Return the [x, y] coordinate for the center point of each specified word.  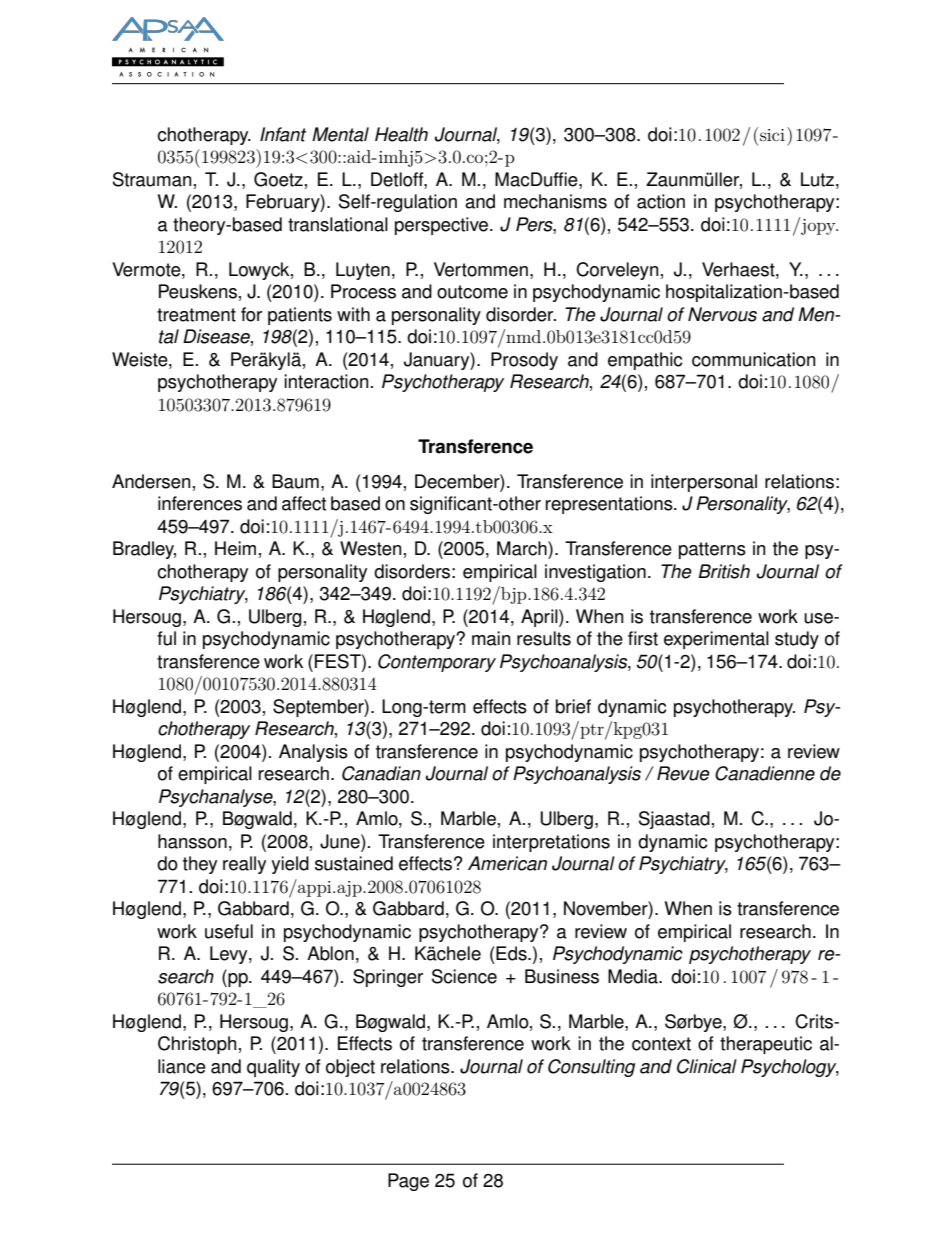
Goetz [278, 179]
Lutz [817, 179]
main [491, 638]
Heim [235, 548]
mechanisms [555, 201]
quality [273, 1068]
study [797, 640]
